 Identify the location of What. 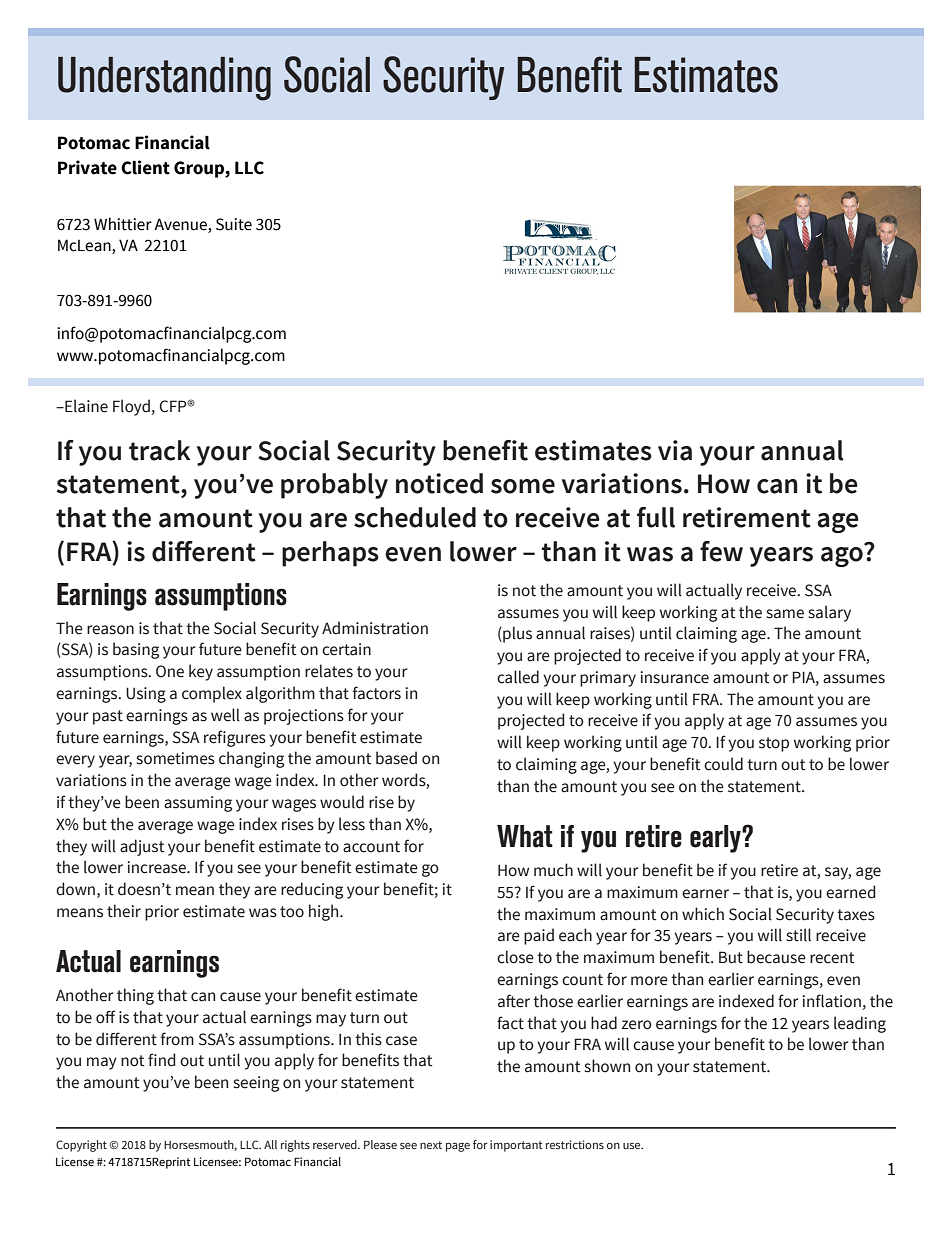
(525, 836).
